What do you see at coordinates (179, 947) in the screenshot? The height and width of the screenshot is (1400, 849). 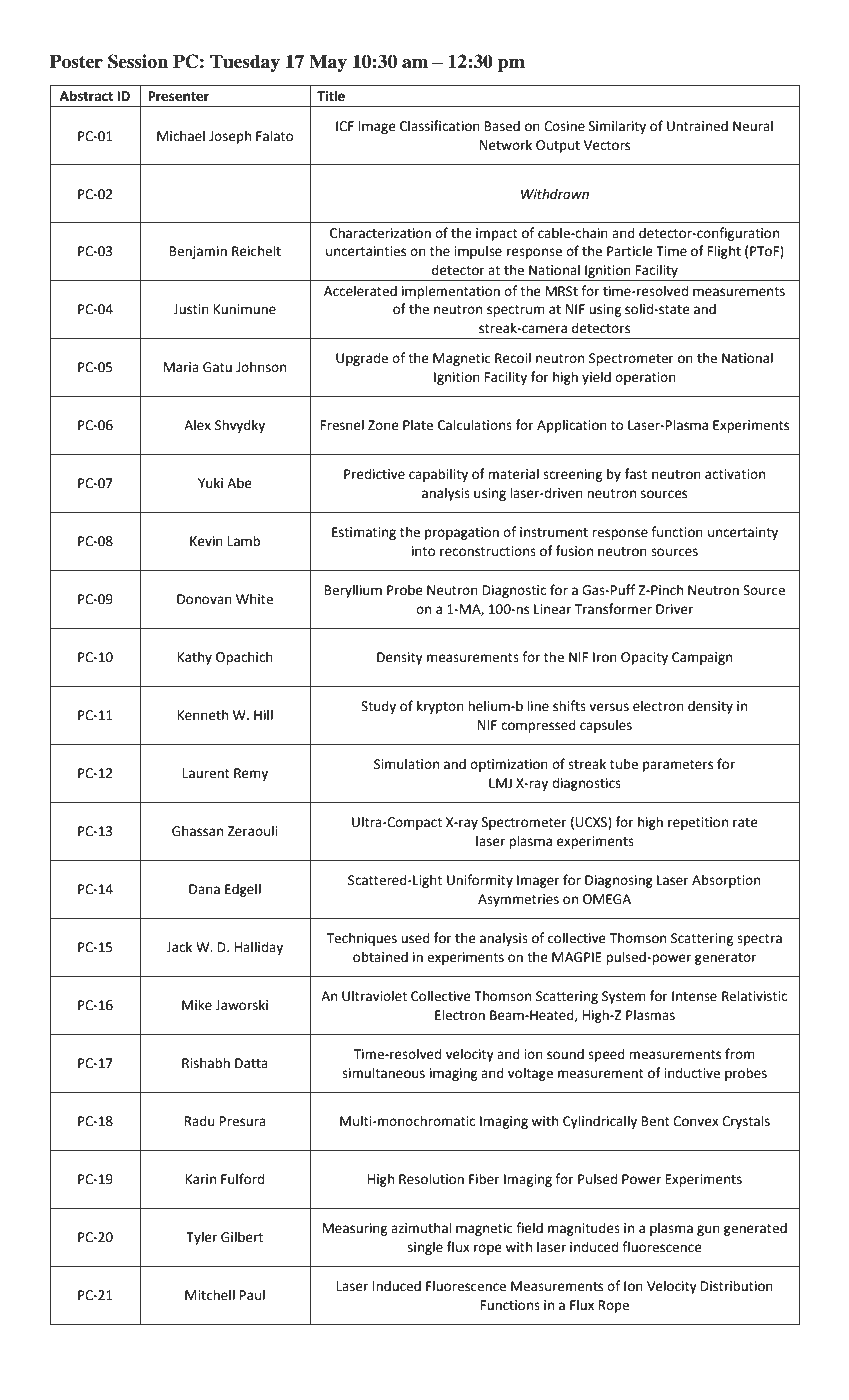 I see `Jack` at bounding box center [179, 947].
